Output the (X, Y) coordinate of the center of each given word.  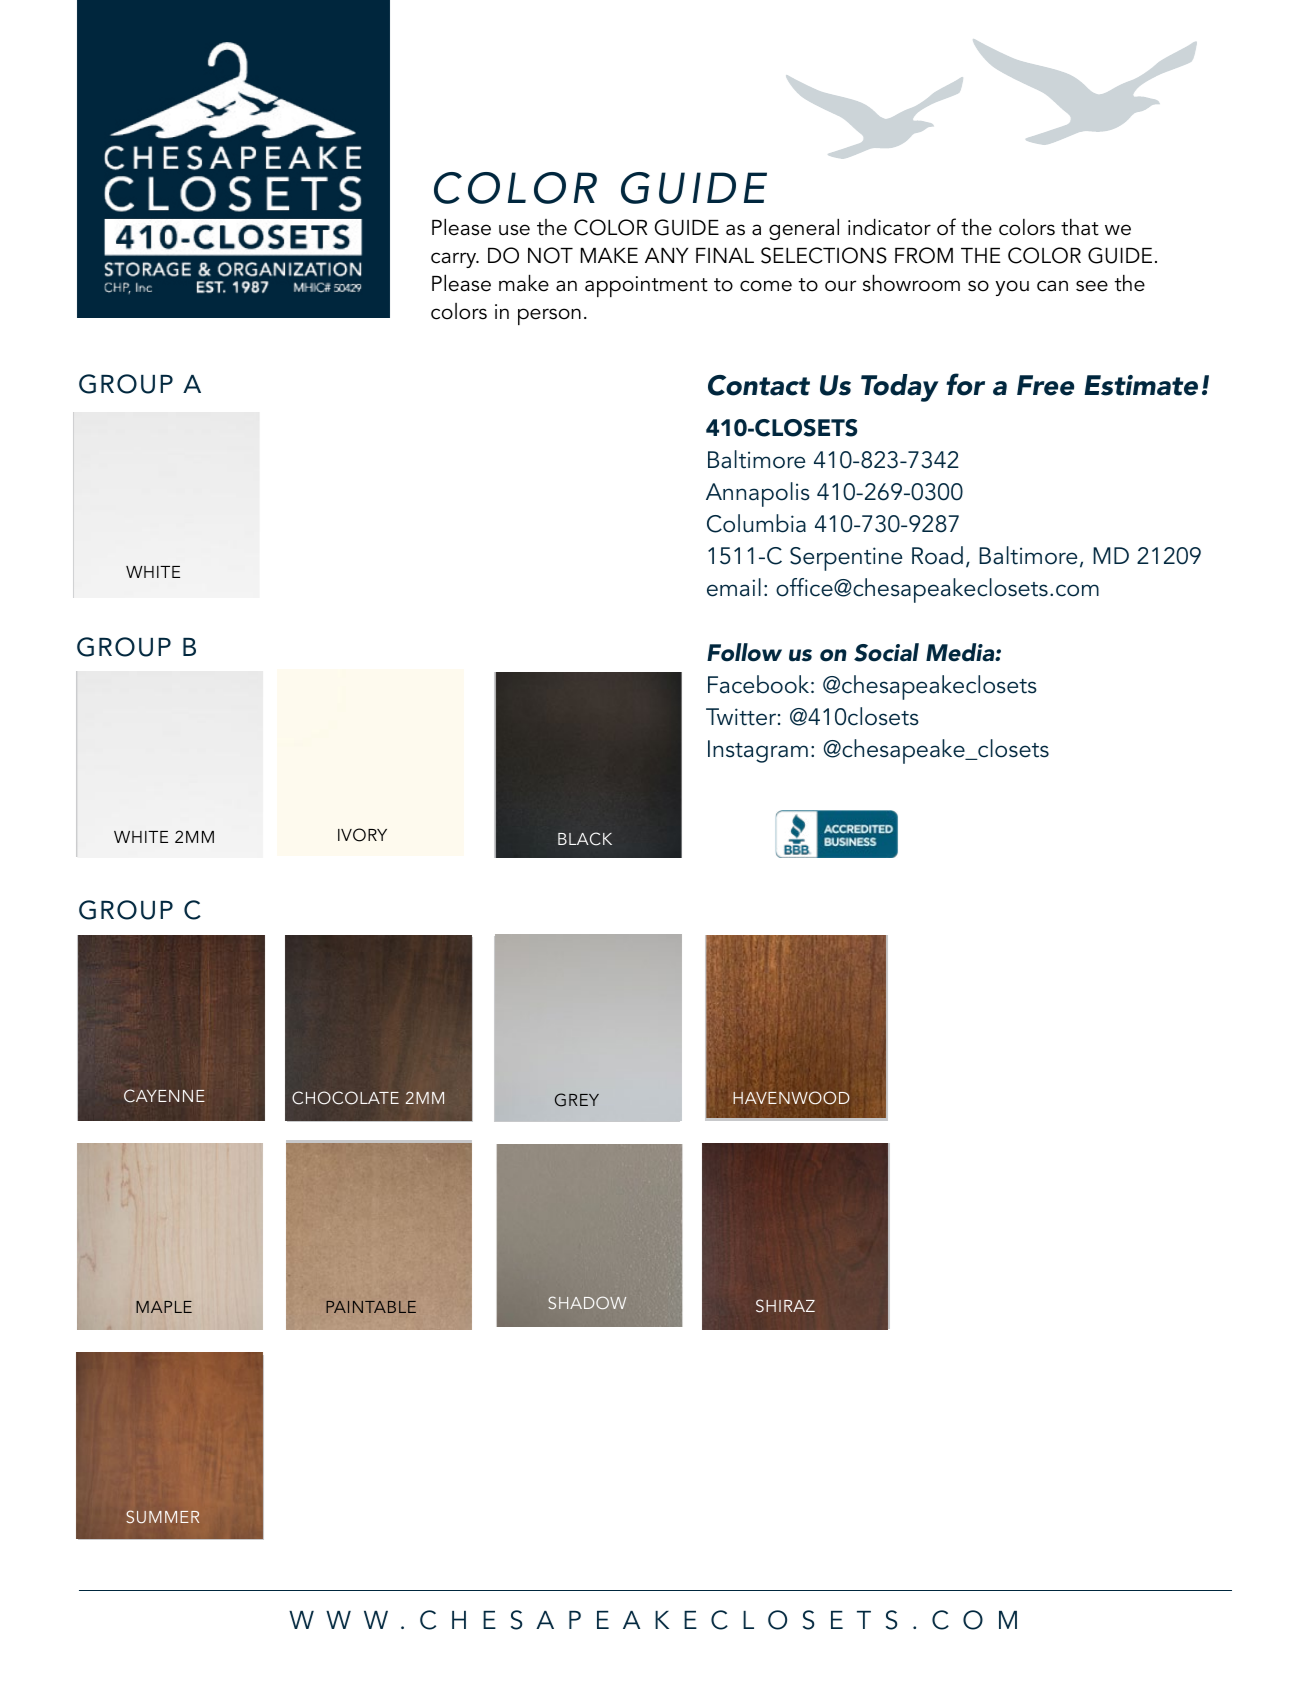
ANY (666, 255)
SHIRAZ (785, 1306)
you (1012, 288)
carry (455, 260)
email (734, 587)
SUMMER (162, 1516)
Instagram (758, 751)
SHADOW (587, 1302)
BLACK (585, 839)
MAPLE (164, 1307)
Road (937, 555)
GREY (577, 1100)
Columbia (756, 523)
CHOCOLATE (345, 1098)
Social (886, 652)
